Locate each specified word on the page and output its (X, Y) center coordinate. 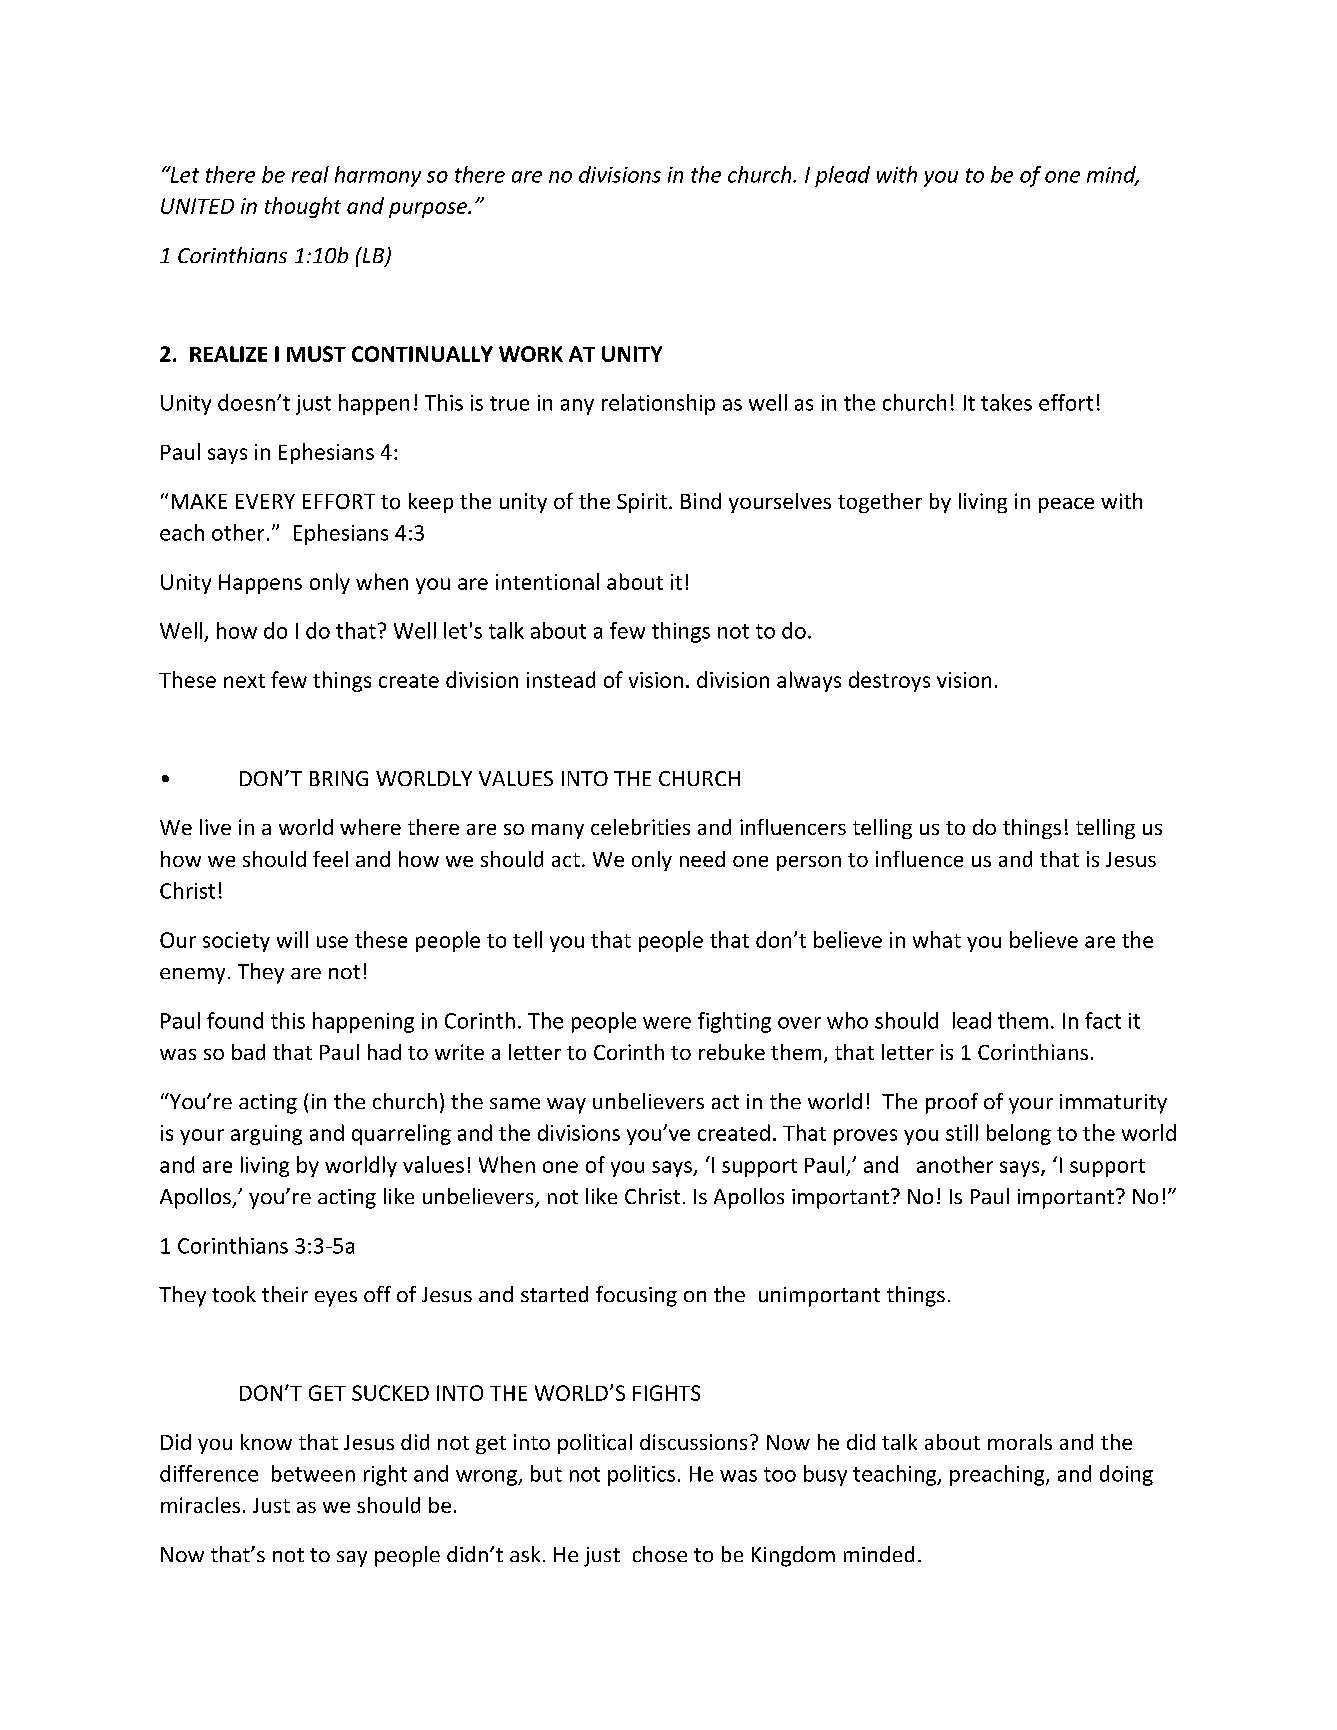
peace (1066, 505)
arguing (266, 1135)
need (702, 859)
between (313, 1473)
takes (1006, 402)
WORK (531, 354)
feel (330, 859)
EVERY (265, 501)
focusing (636, 1296)
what (937, 939)
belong (1019, 1134)
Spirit (642, 503)
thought (303, 207)
